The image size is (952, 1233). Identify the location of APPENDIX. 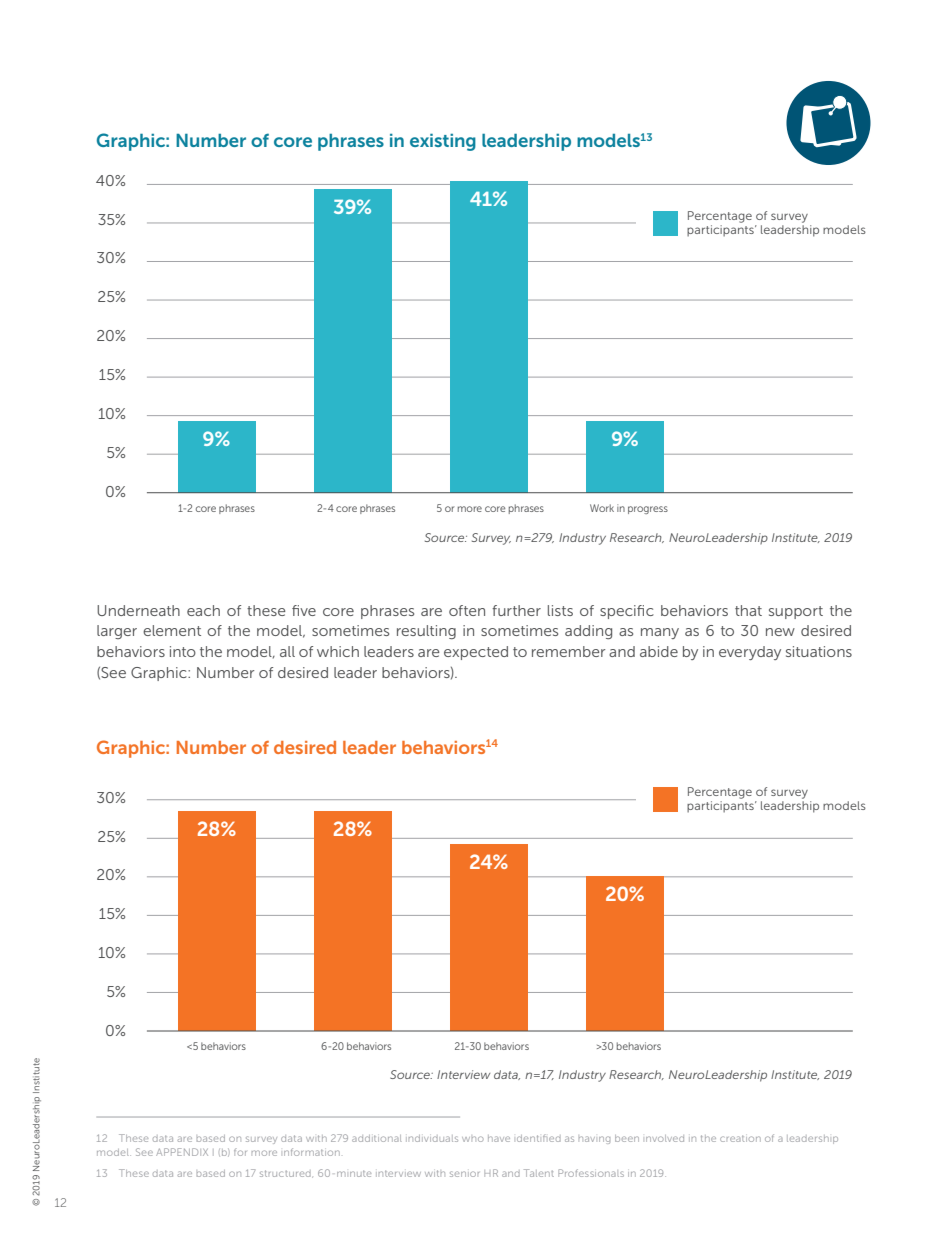
(182, 1152).
